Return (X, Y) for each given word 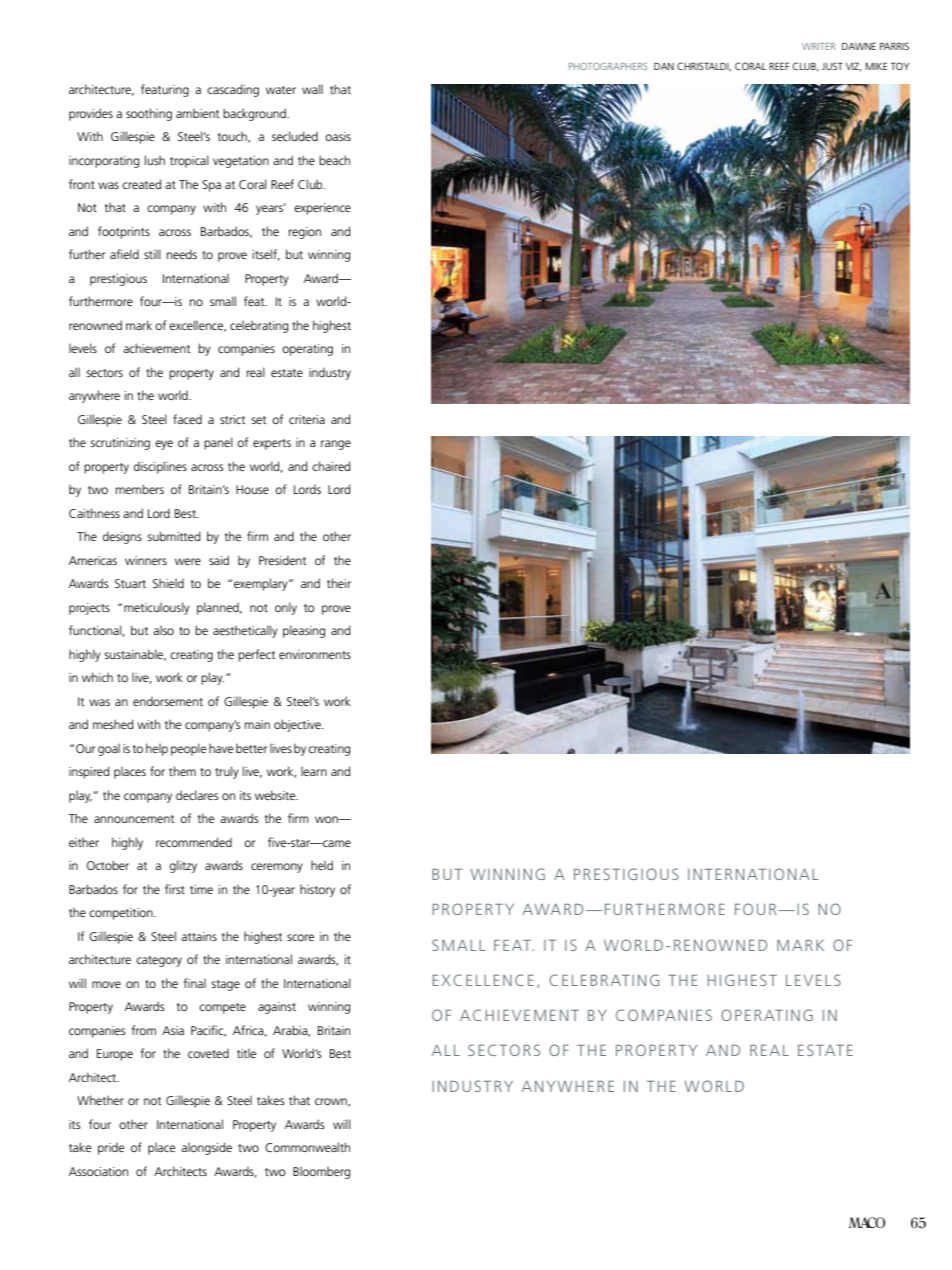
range (336, 445)
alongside (206, 1148)
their (339, 583)
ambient (197, 113)
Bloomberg (321, 1173)
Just (832, 66)
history (317, 891)
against (277, 1008)
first (175, 889)
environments (315, 654)
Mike (876, 66)
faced (187, 419)
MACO (867, 1222)
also (163, 630)
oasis (338, 136)
